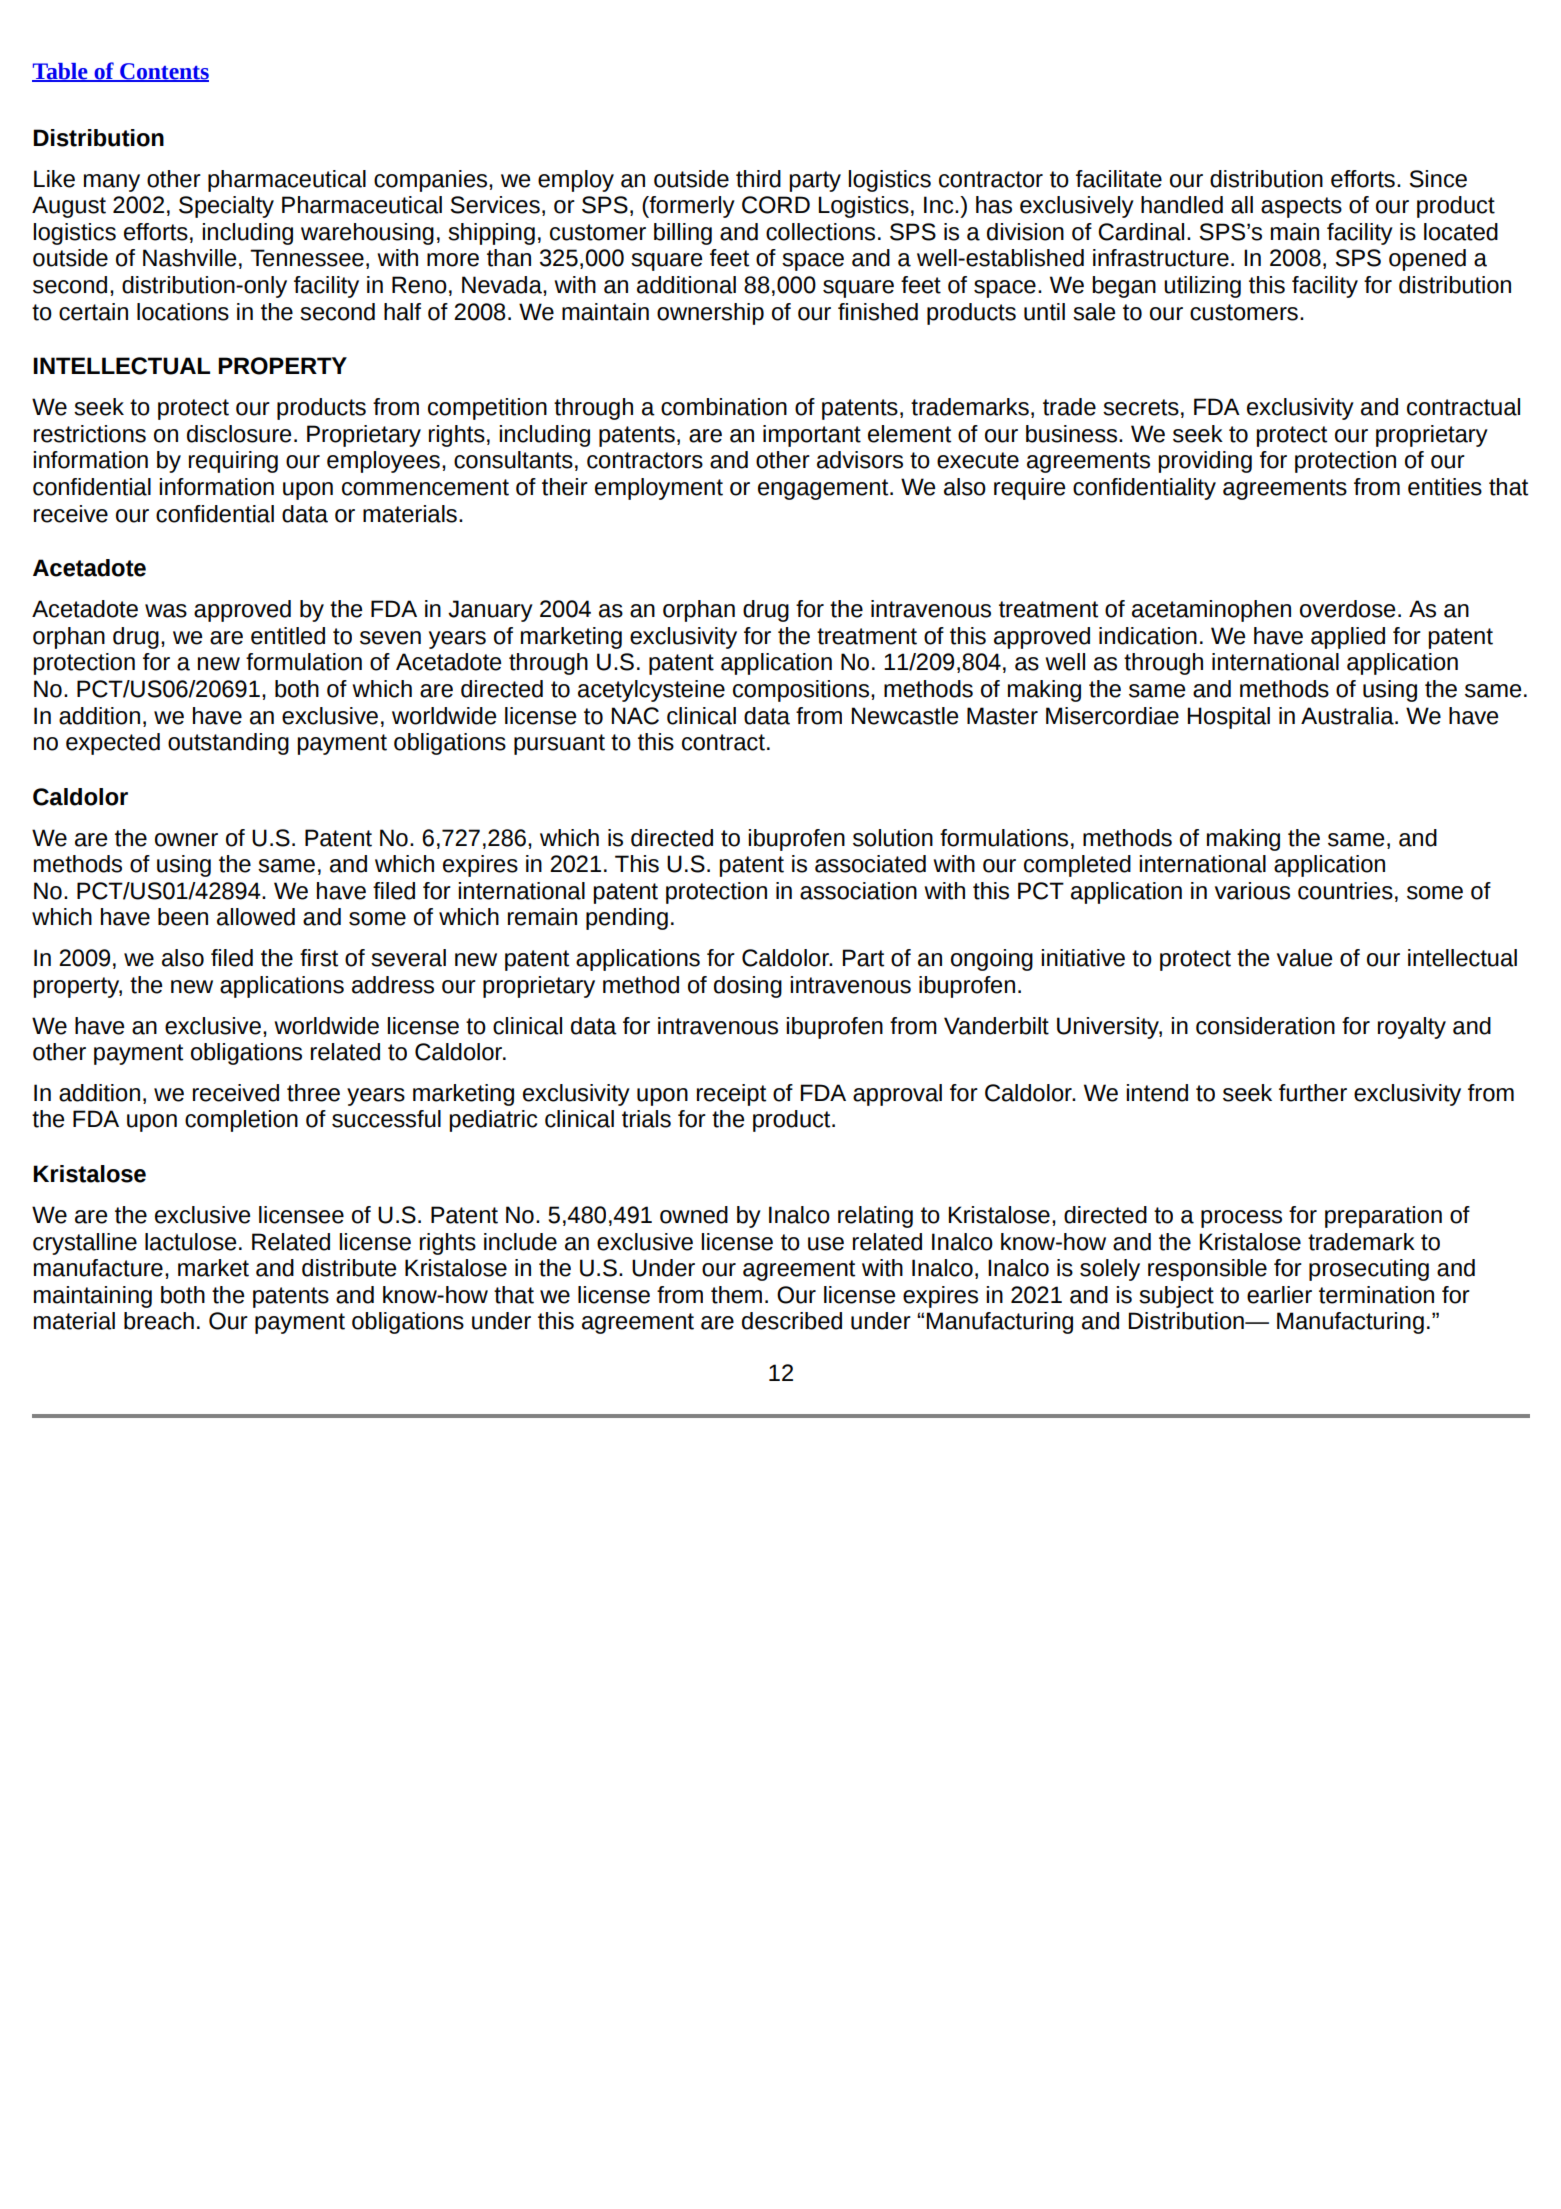 The width and height of the screenshot is (1561, 2209). Describe the element at coordinates (758, 179) in the screenshot. I see `third` at that location.
